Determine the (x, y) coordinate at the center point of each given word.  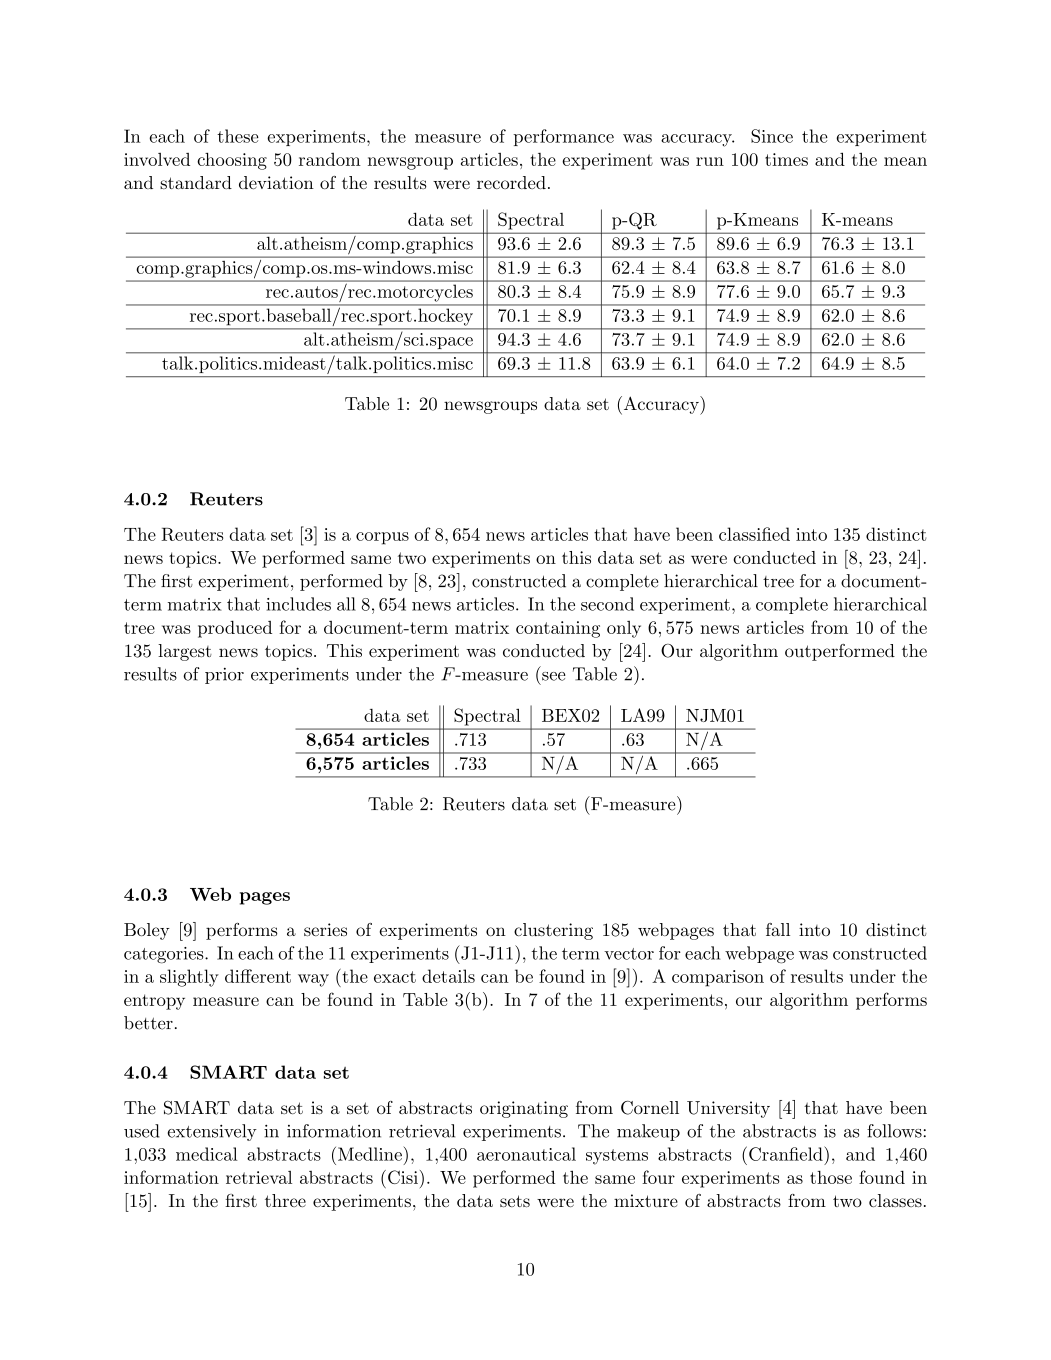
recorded (511, 182)
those (831, 1177)
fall (778, 929)
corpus (382, 538)
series (325, 929)
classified (754, 534)
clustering (553, 931)
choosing (232, 161)
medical (207, 1154)
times (786, 159)
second (607, 604)
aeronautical (526, 1154)
